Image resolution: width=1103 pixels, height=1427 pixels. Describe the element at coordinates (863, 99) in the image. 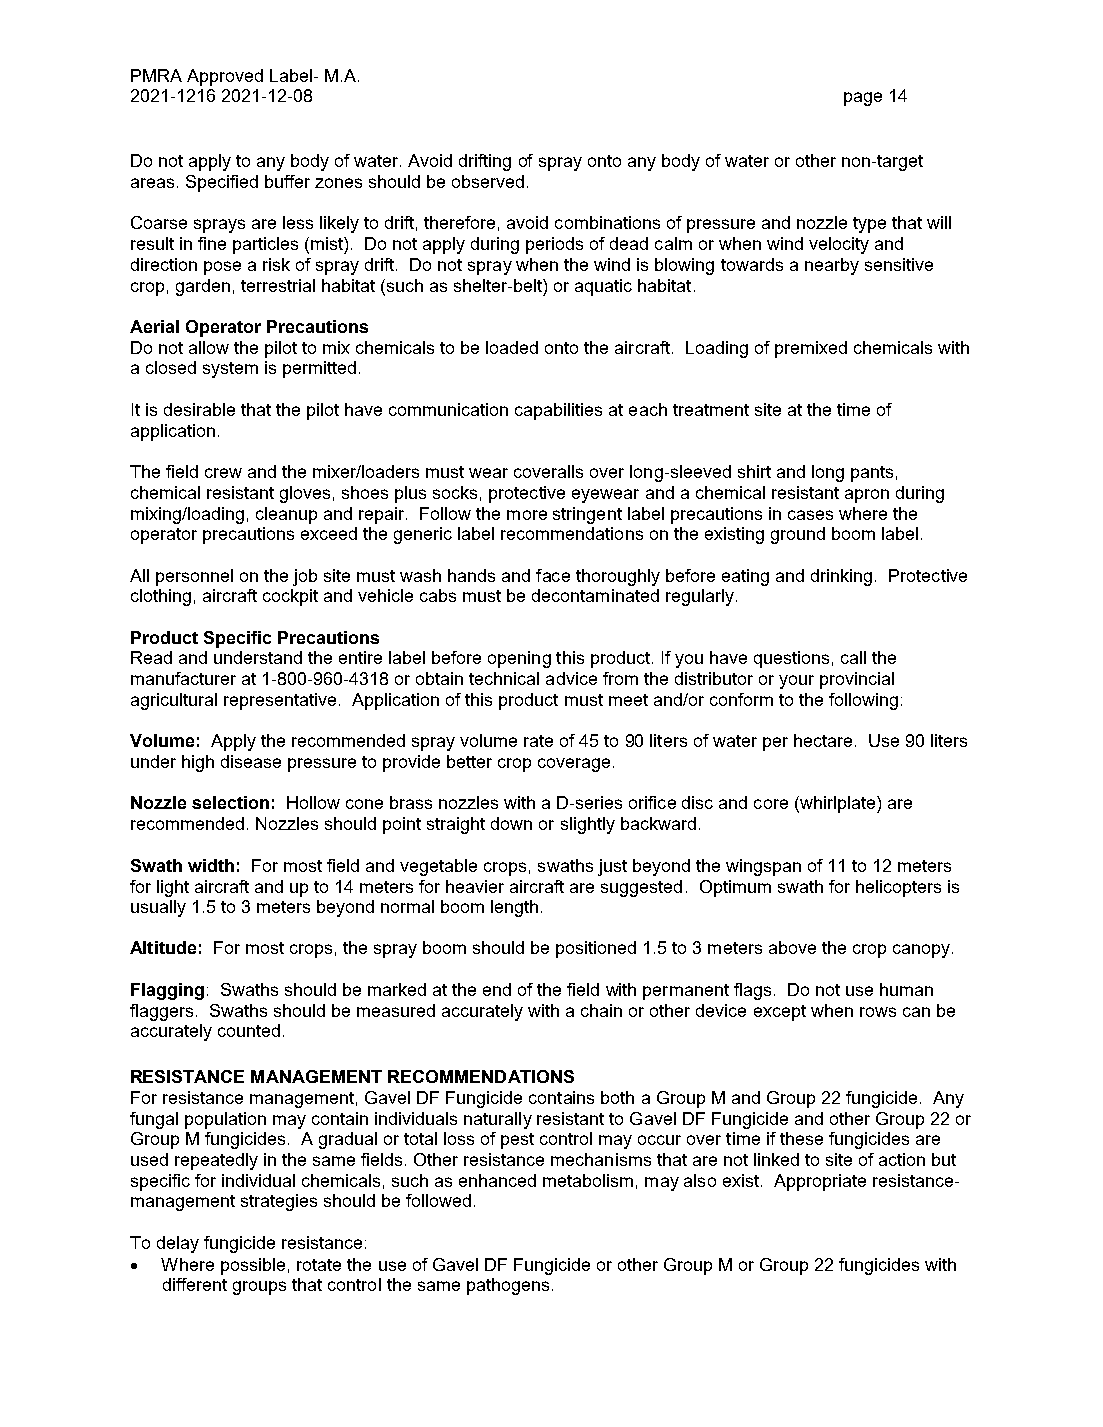

I see `page` at that location.
